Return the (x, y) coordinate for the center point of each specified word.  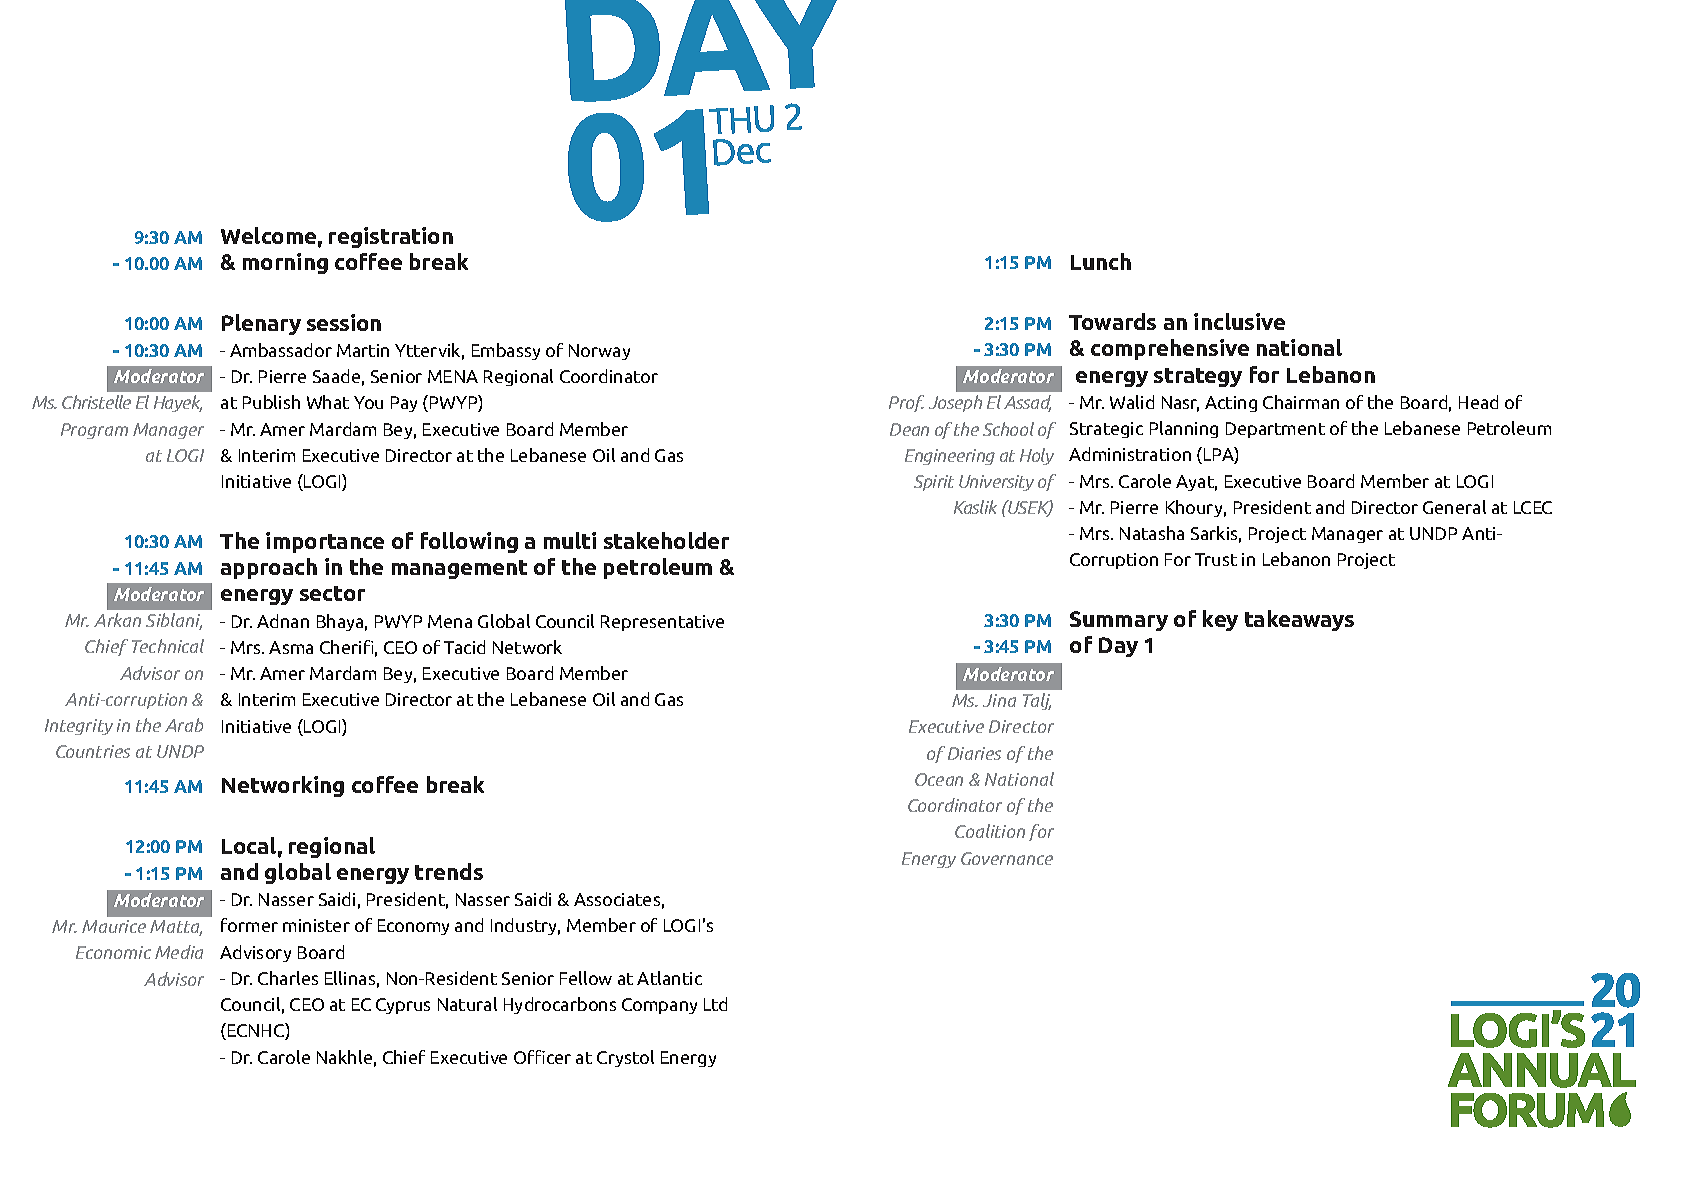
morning (285, 263)
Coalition (990, 831)
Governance (1007, 858)
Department (1275, 430)
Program (94, 431)
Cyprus (403, 1006)
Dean (909, 429)
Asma (291, 647)
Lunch (1101, 261)
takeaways (1299, 620)
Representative (662, 623)
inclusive (1239, 321)
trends (449, 871)
